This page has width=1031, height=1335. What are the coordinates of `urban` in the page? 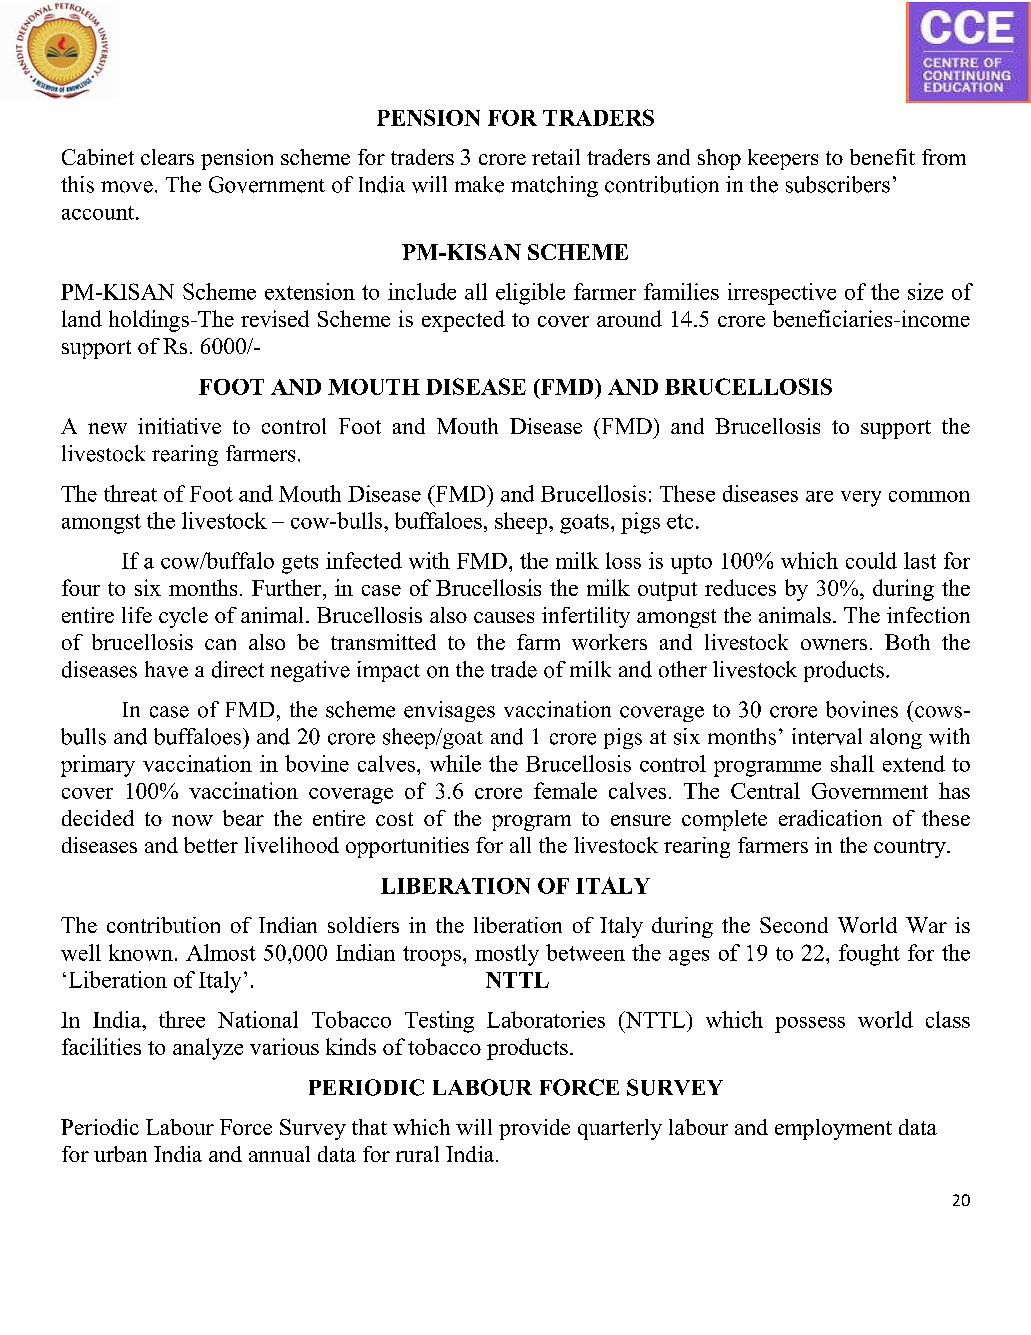 It's located at (120, 1154).
